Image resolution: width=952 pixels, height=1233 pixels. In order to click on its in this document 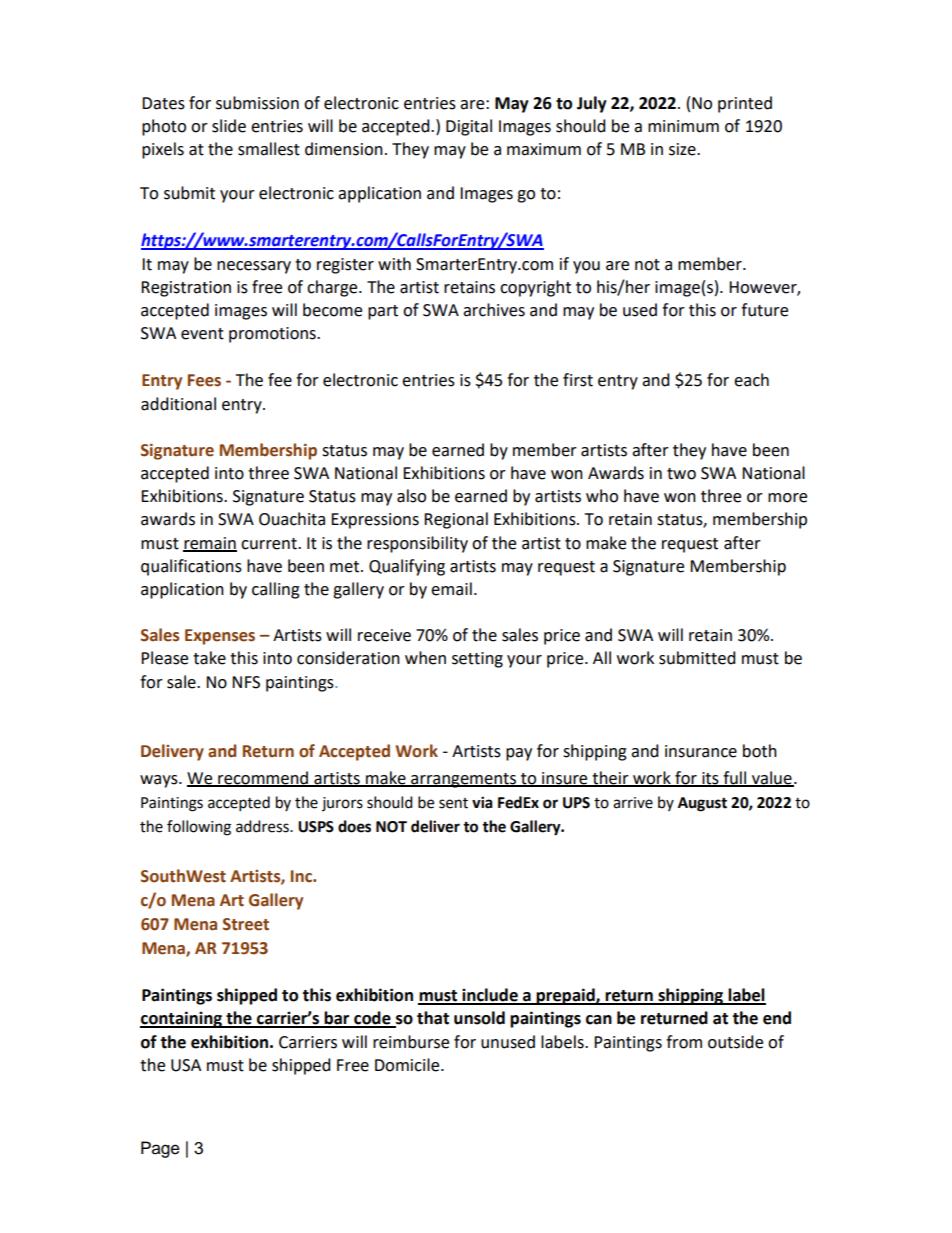, I will do `click(710, 779)`.
